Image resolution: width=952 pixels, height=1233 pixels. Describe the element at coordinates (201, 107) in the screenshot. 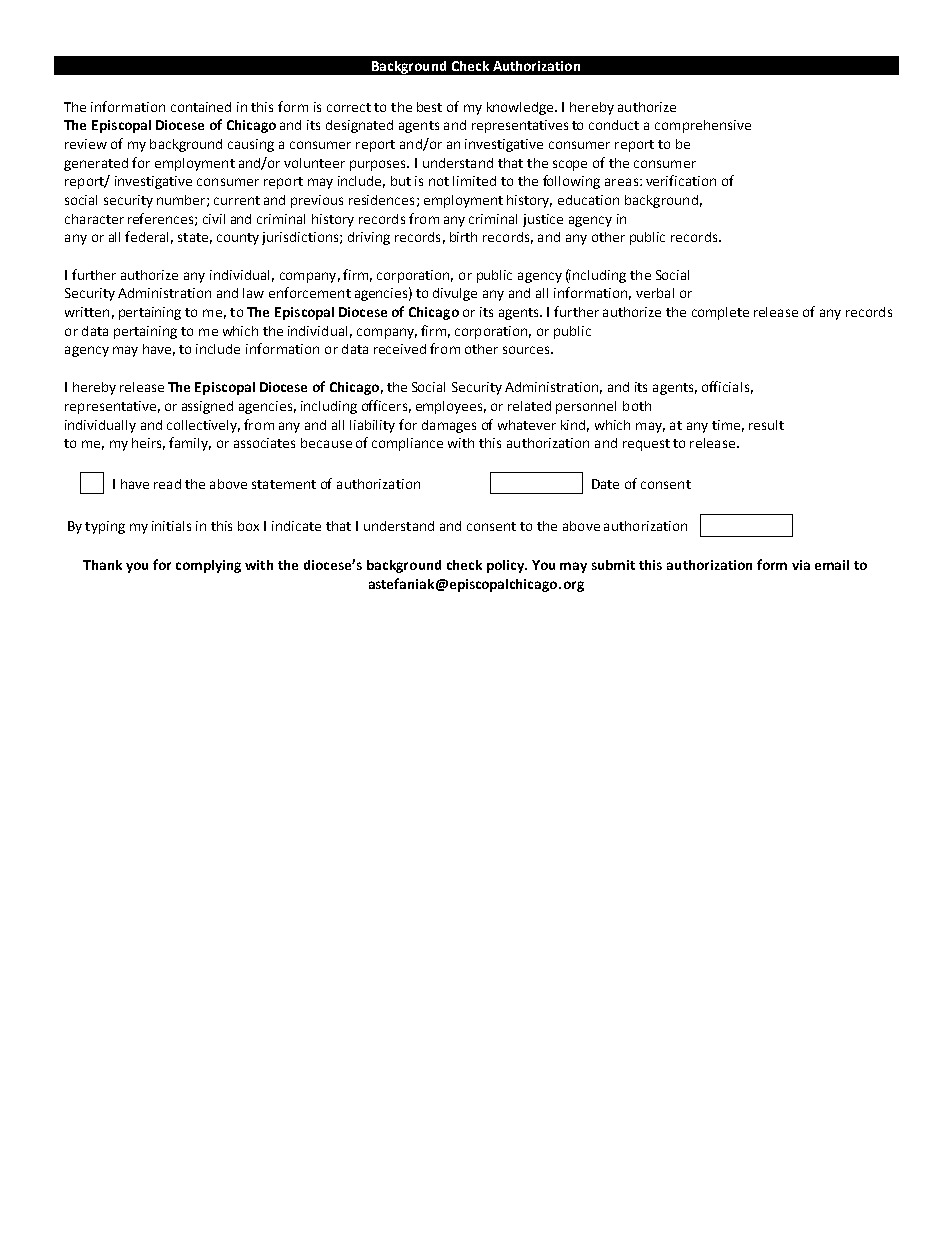

I see `contained` at that location.
